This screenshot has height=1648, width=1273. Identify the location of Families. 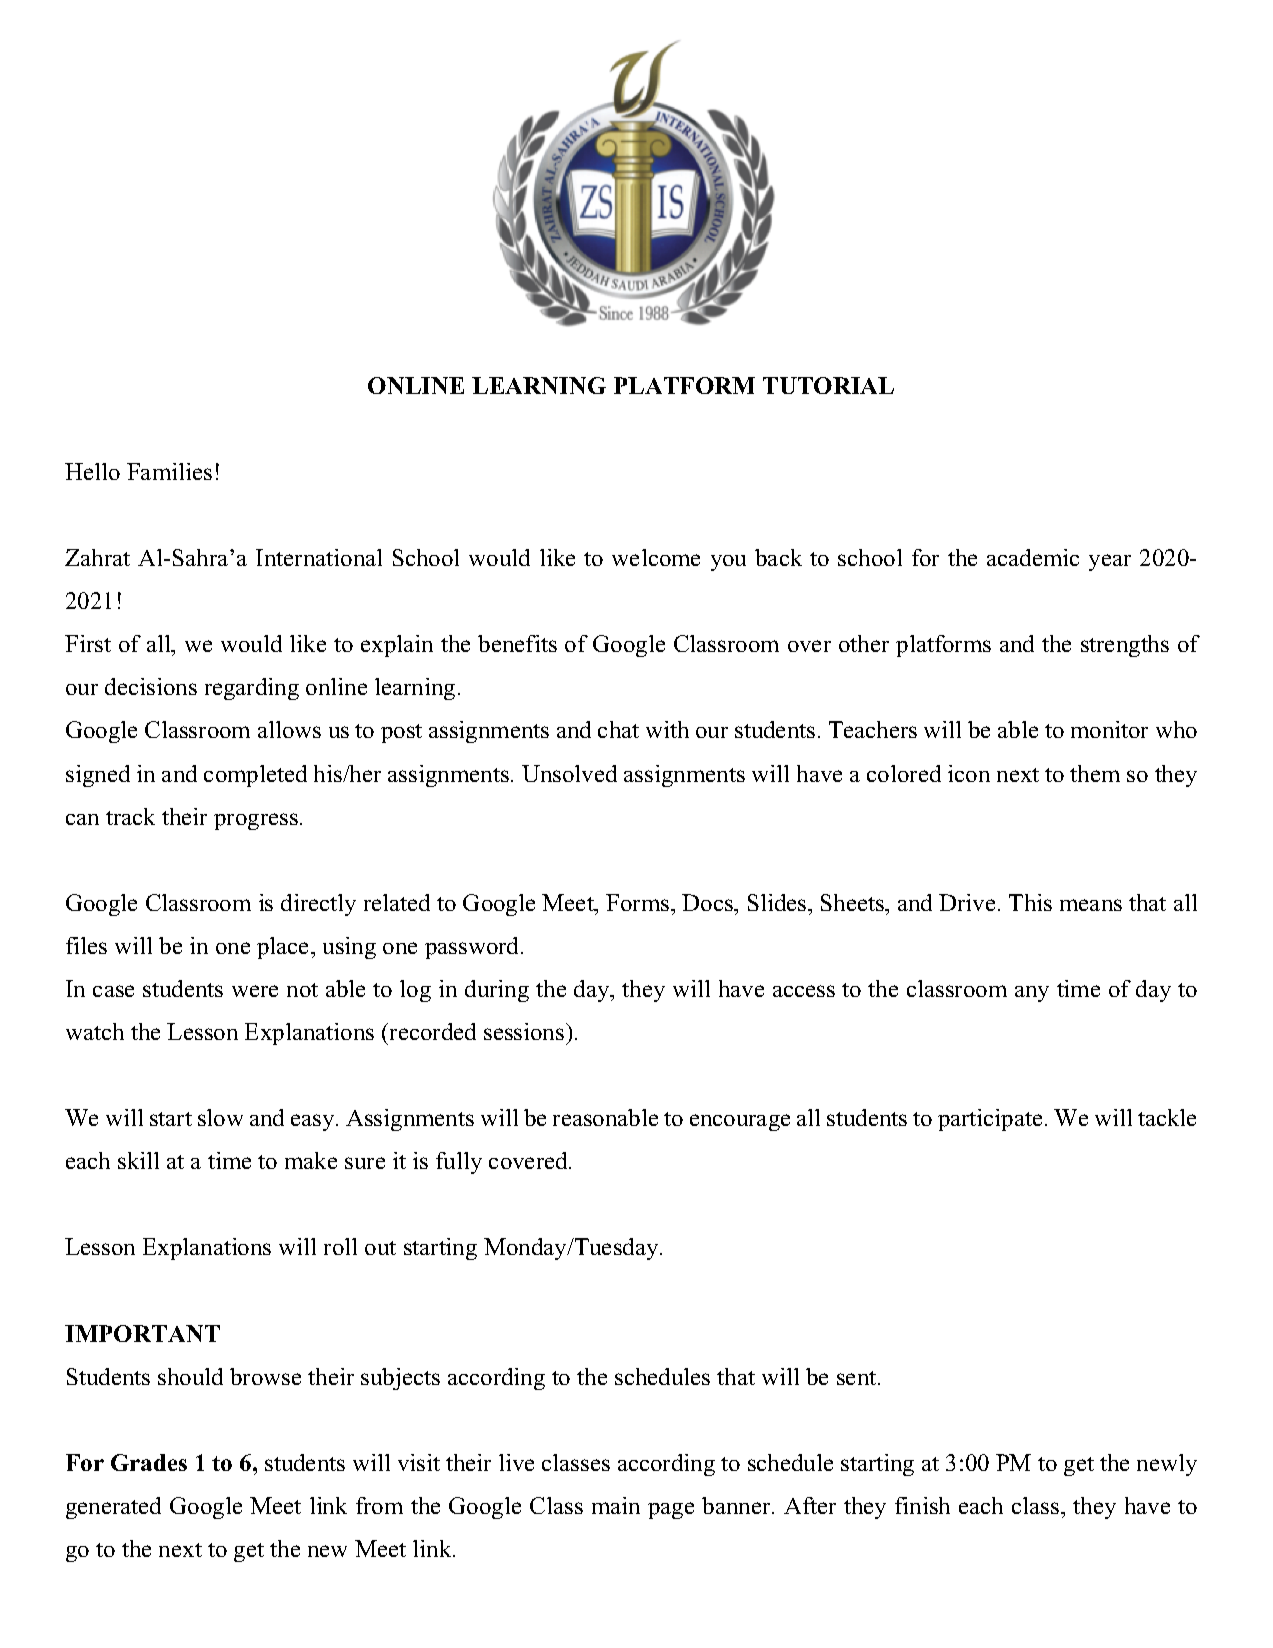
(169, 471).
